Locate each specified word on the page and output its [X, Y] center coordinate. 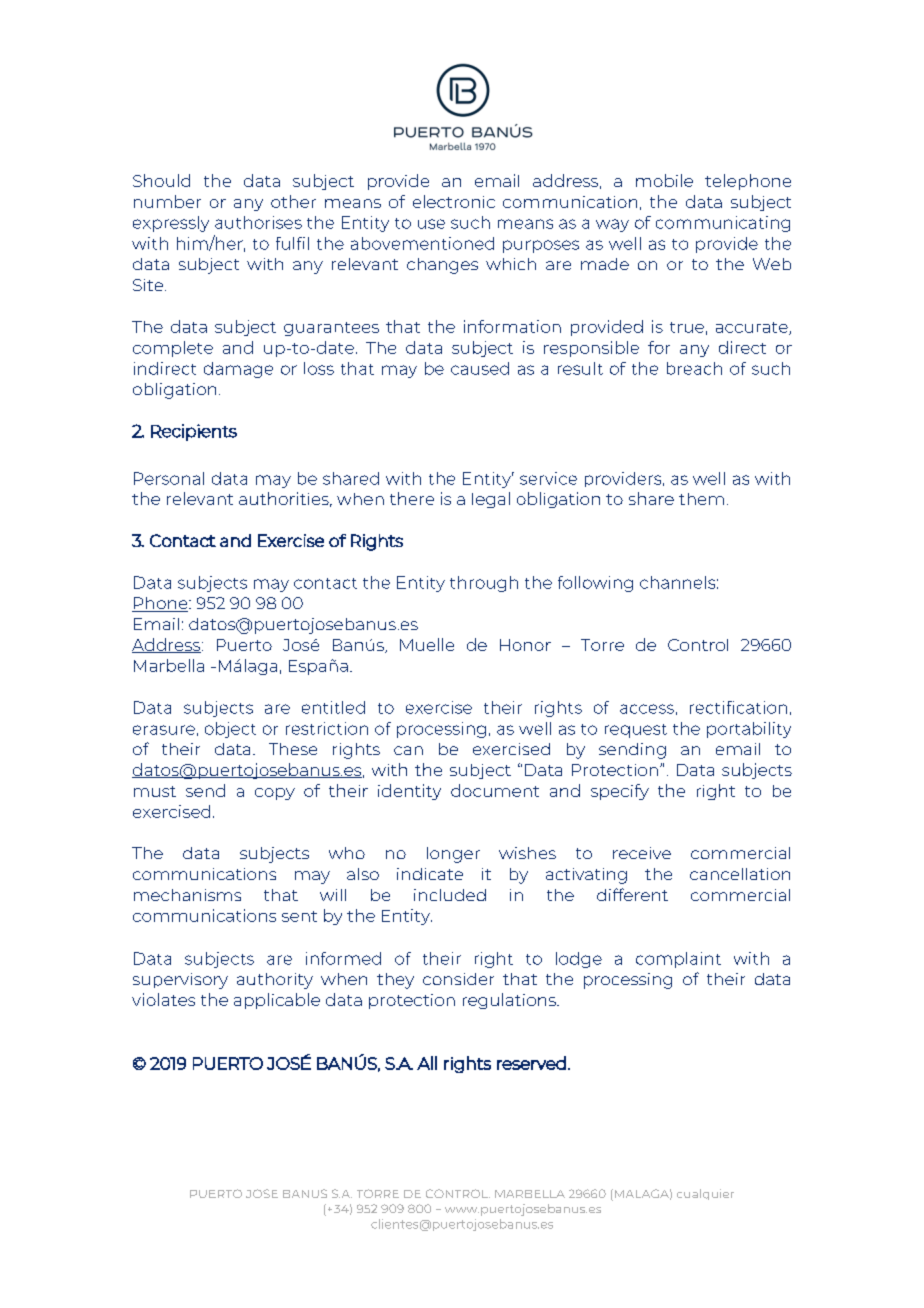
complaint [678, 960]
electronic [454, 201]
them [701, 499]
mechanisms [187, 895]
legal [491, 500]
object [230, 730]
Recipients [194, 432]
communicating [723, 224]
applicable [277, 1001]
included [450, 895]
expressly [171, 224]
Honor [525, 645]
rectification [738, 707]
